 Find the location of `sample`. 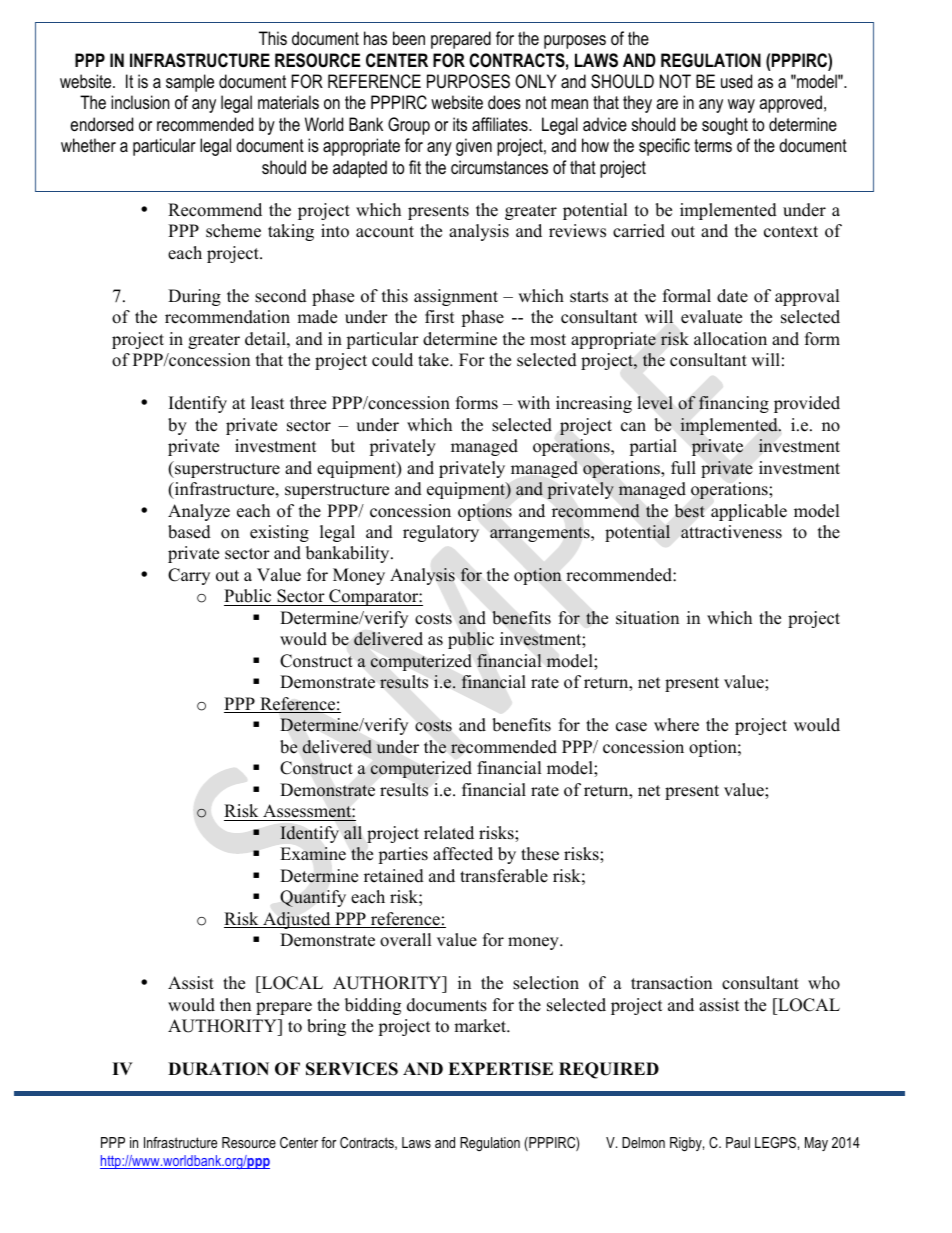

sample is located at coordinates (190, 83).
